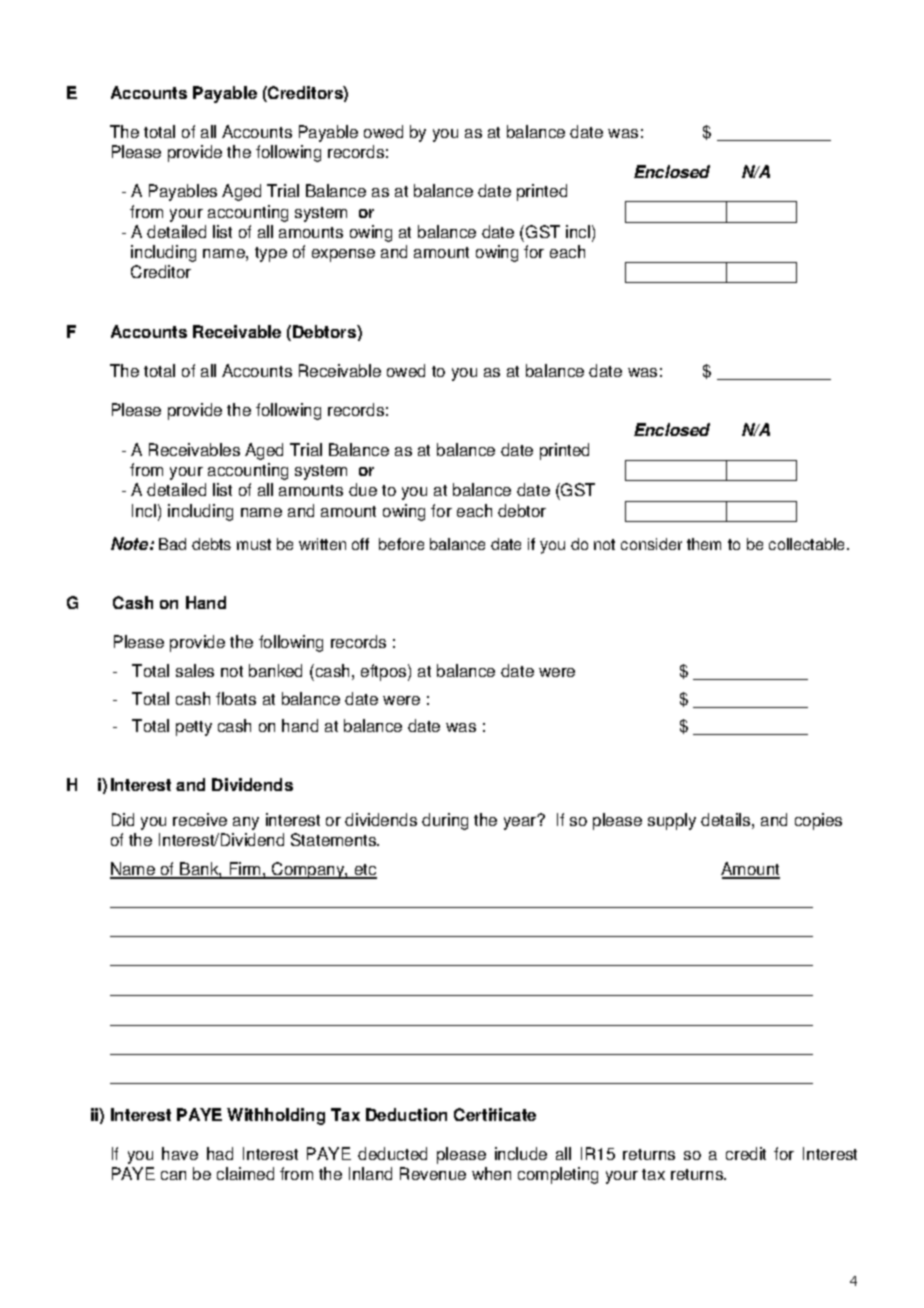 This document has width=924, height=1308. What do you see at coordinates (558, 1175) in the document?
I see `completing` at bounding box center [558, 1175].
